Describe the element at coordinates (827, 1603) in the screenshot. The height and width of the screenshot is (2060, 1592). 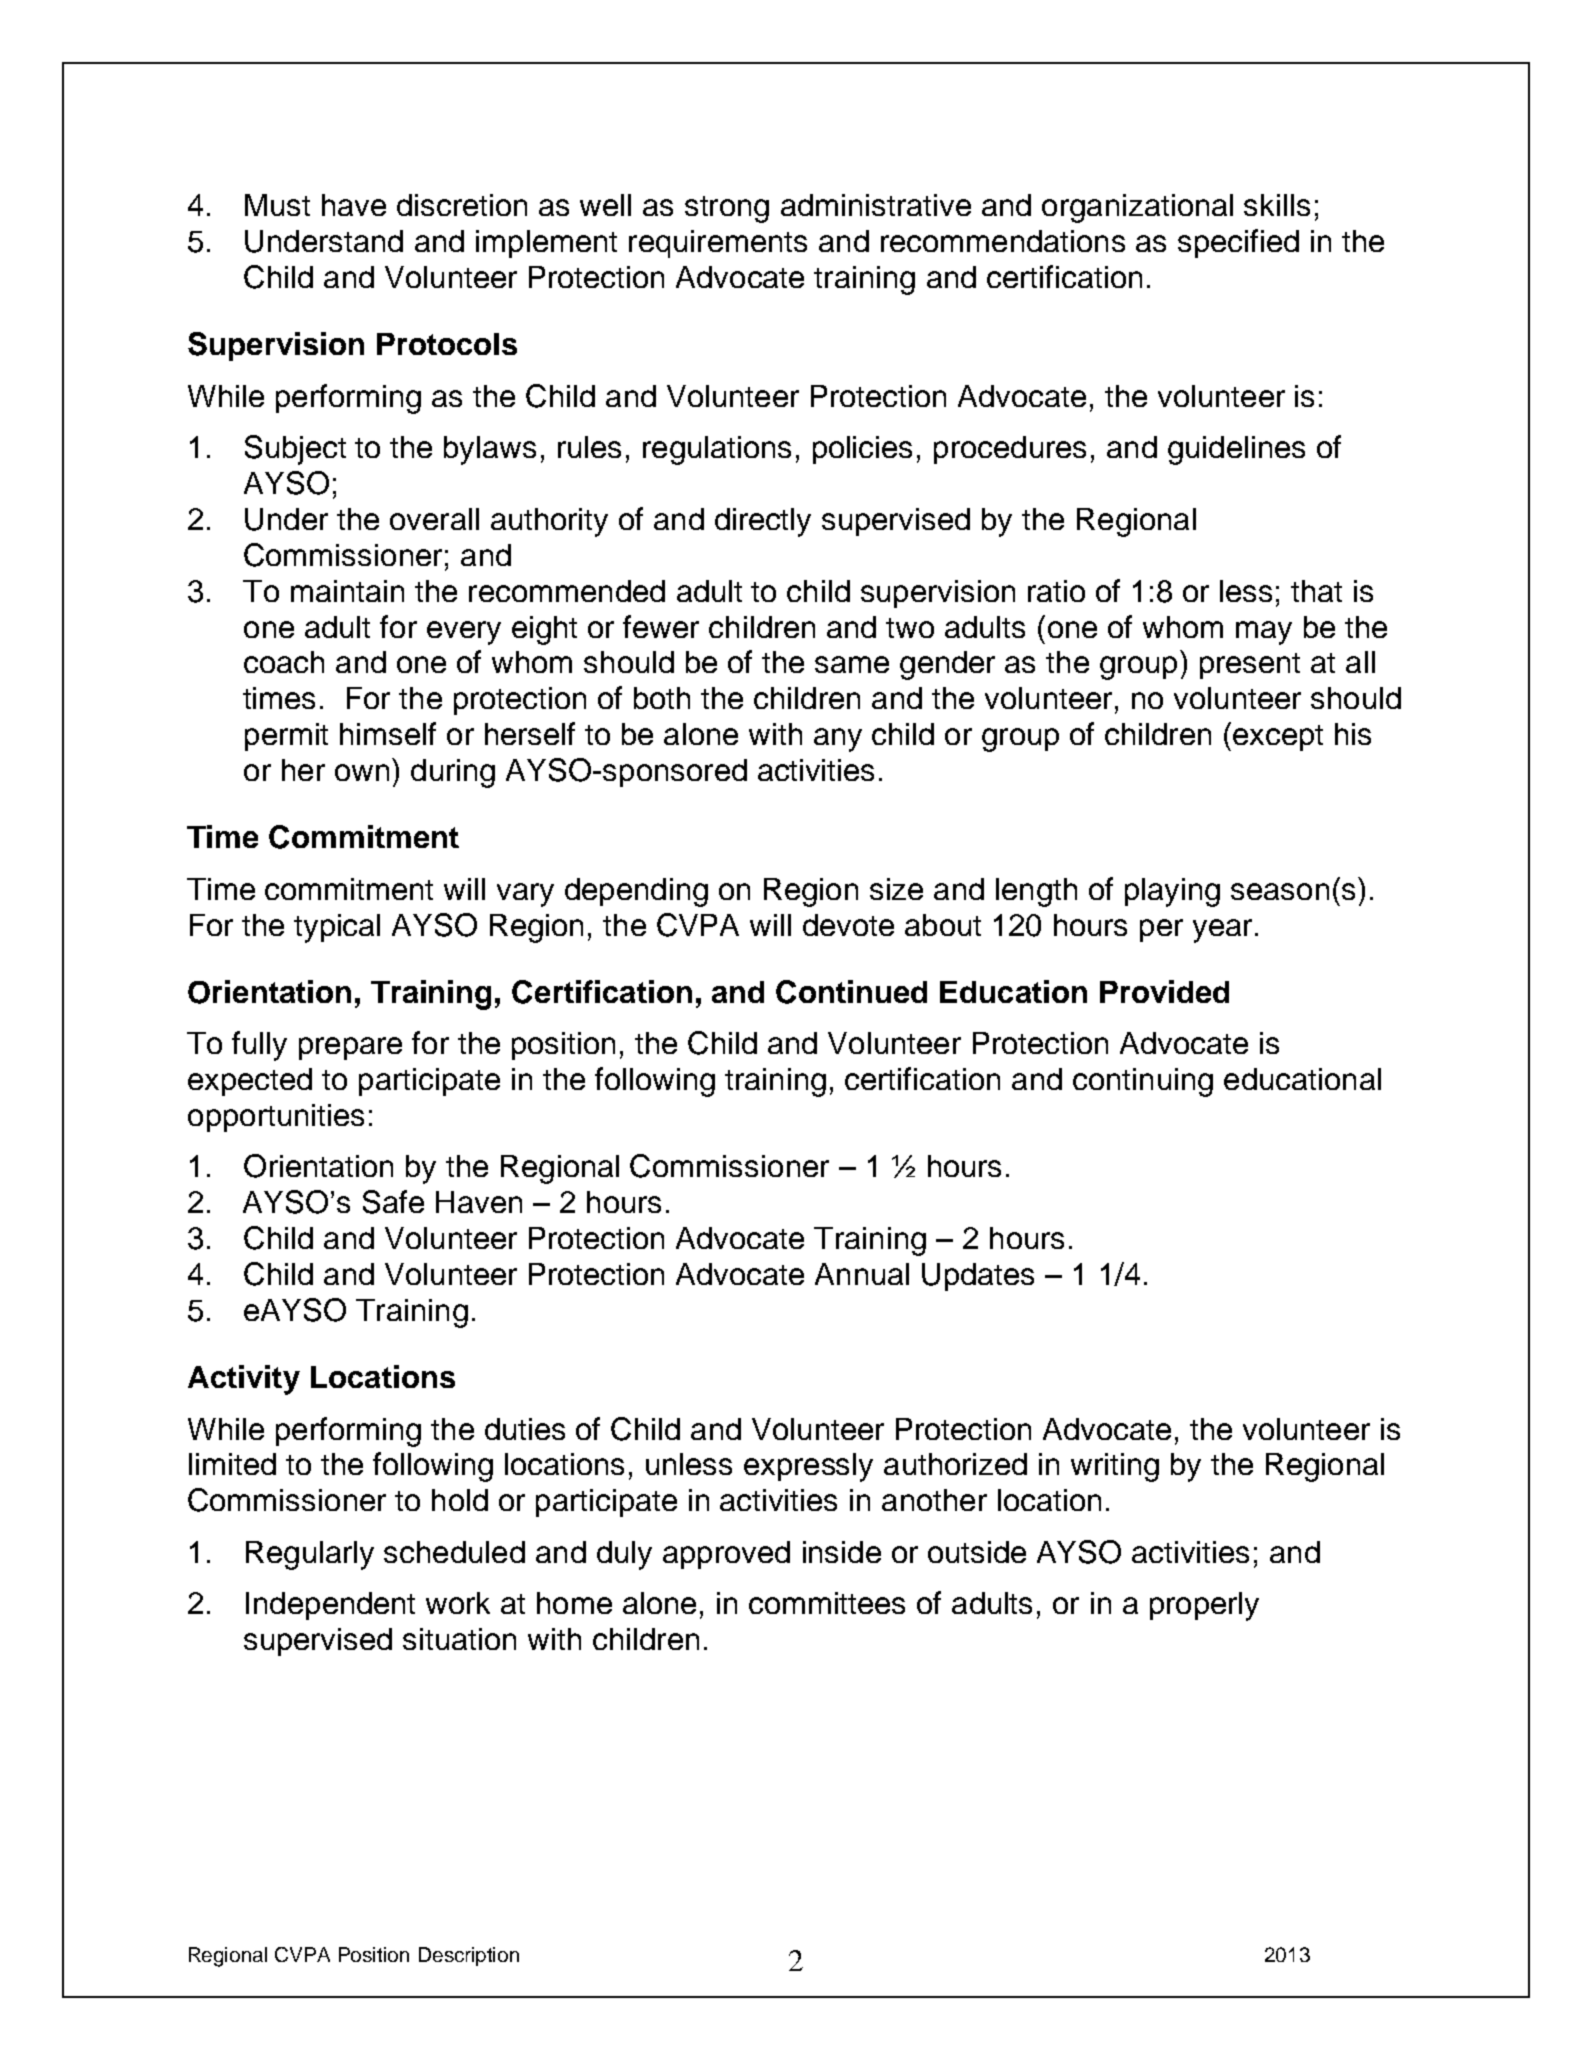
I see `committees` at that location.
